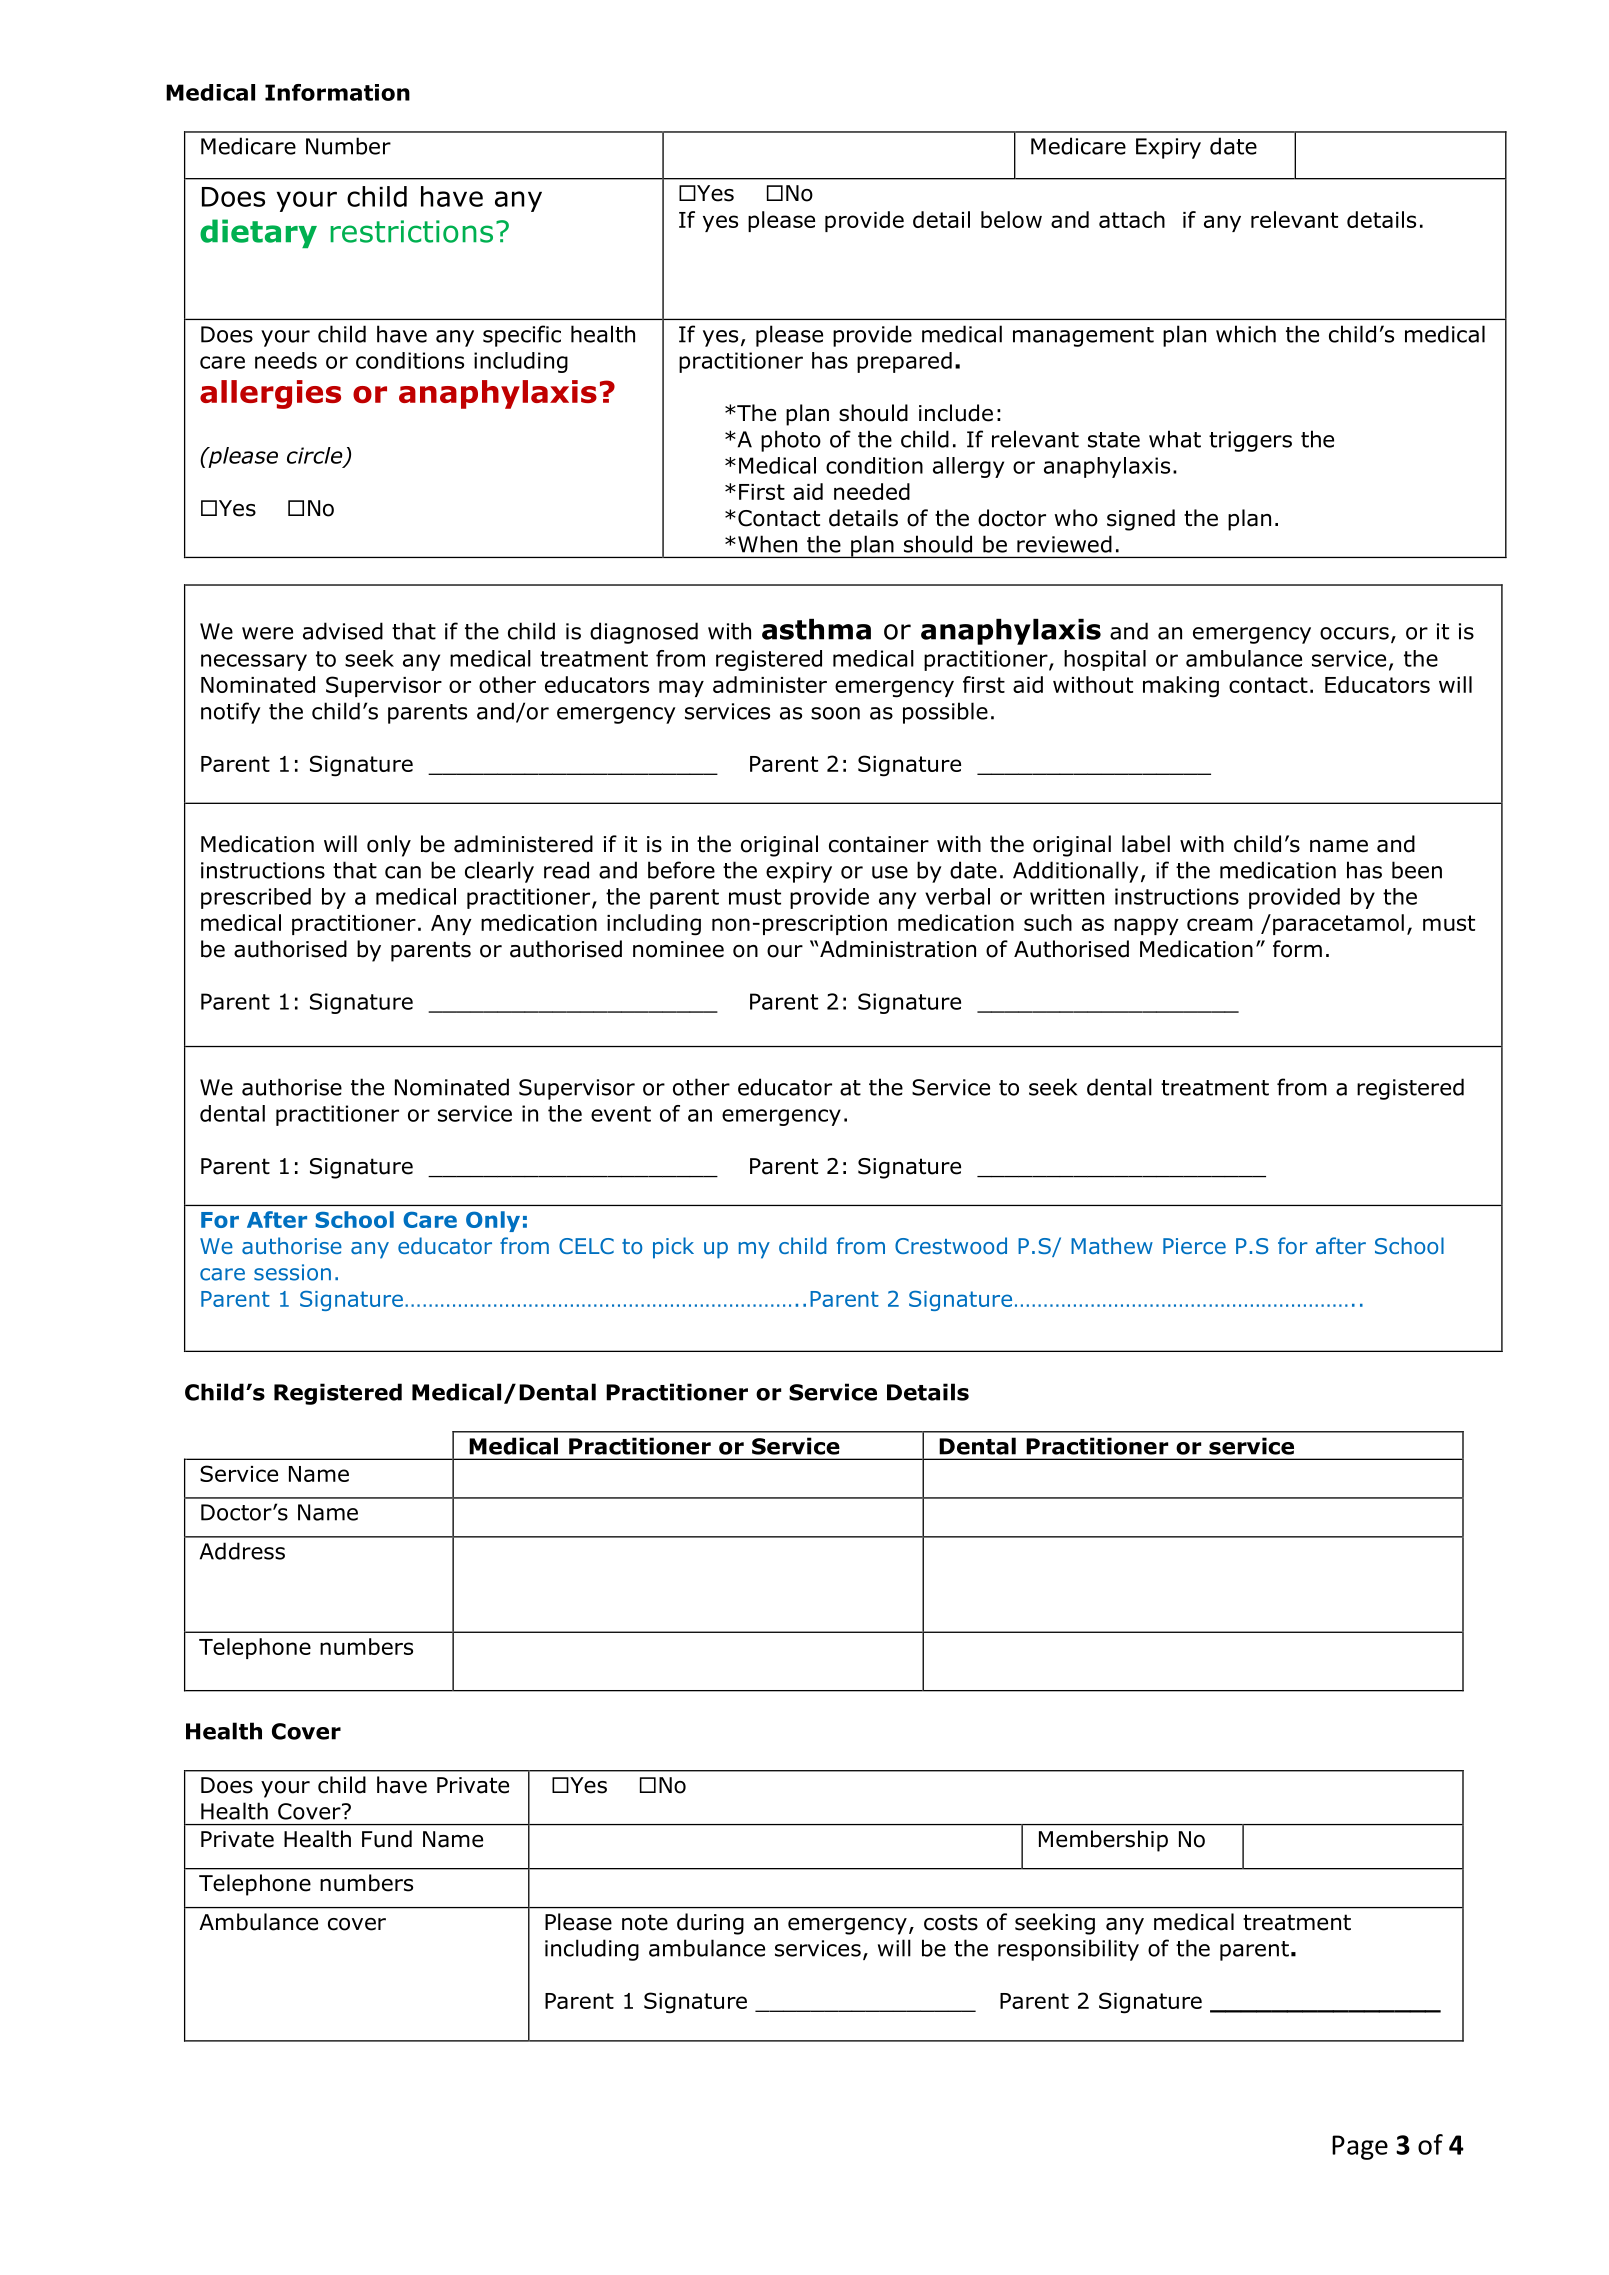  What do you see at coordinates (1246, 334) in the image?
I see `which` at bounding box center [1246, 334].
